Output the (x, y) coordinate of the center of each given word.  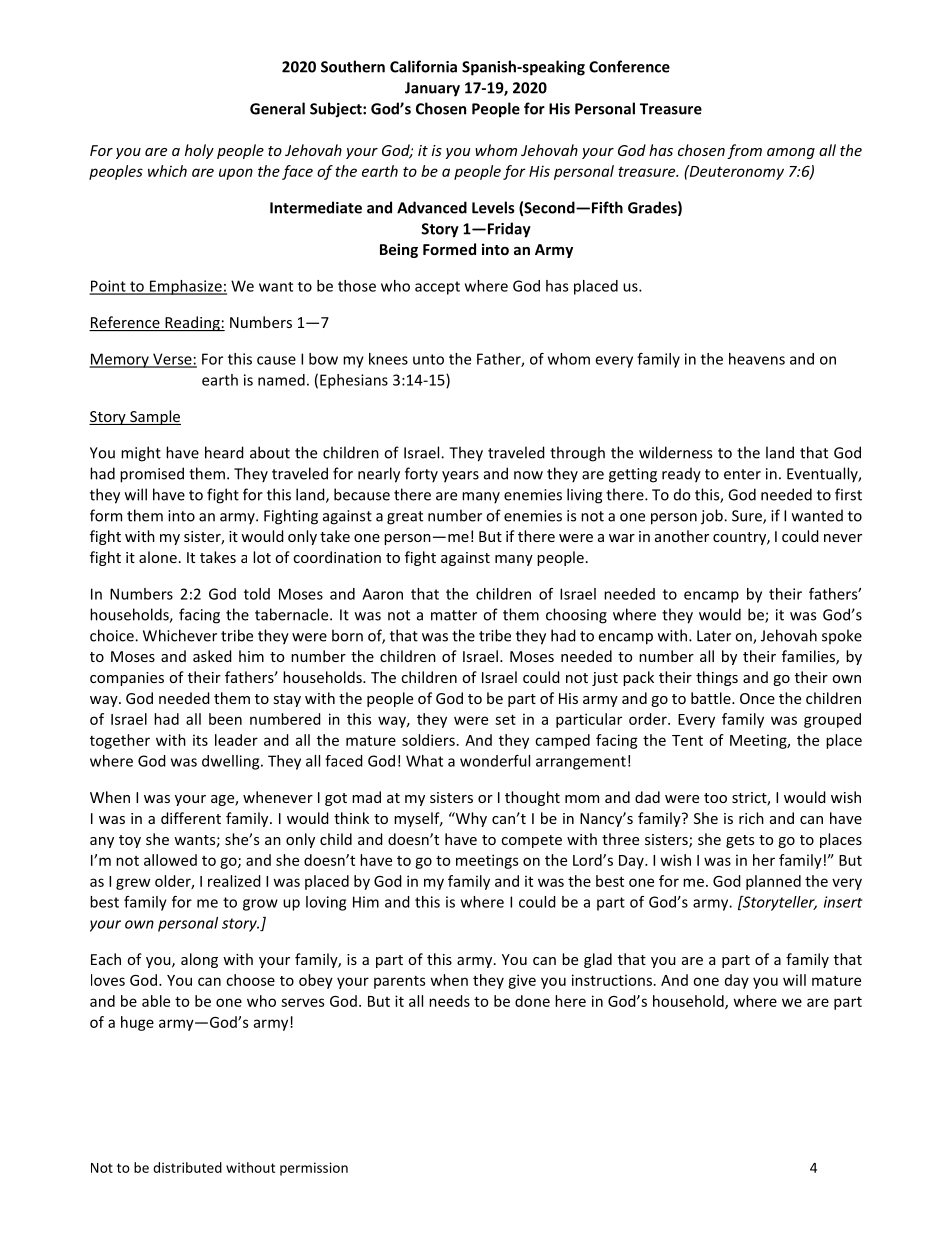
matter (454, 615)
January (432, 89)
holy (199, 151)
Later (714, 636)
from (744, 151)
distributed (187, 1167)
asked (212, 656)
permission (314, 1169)
